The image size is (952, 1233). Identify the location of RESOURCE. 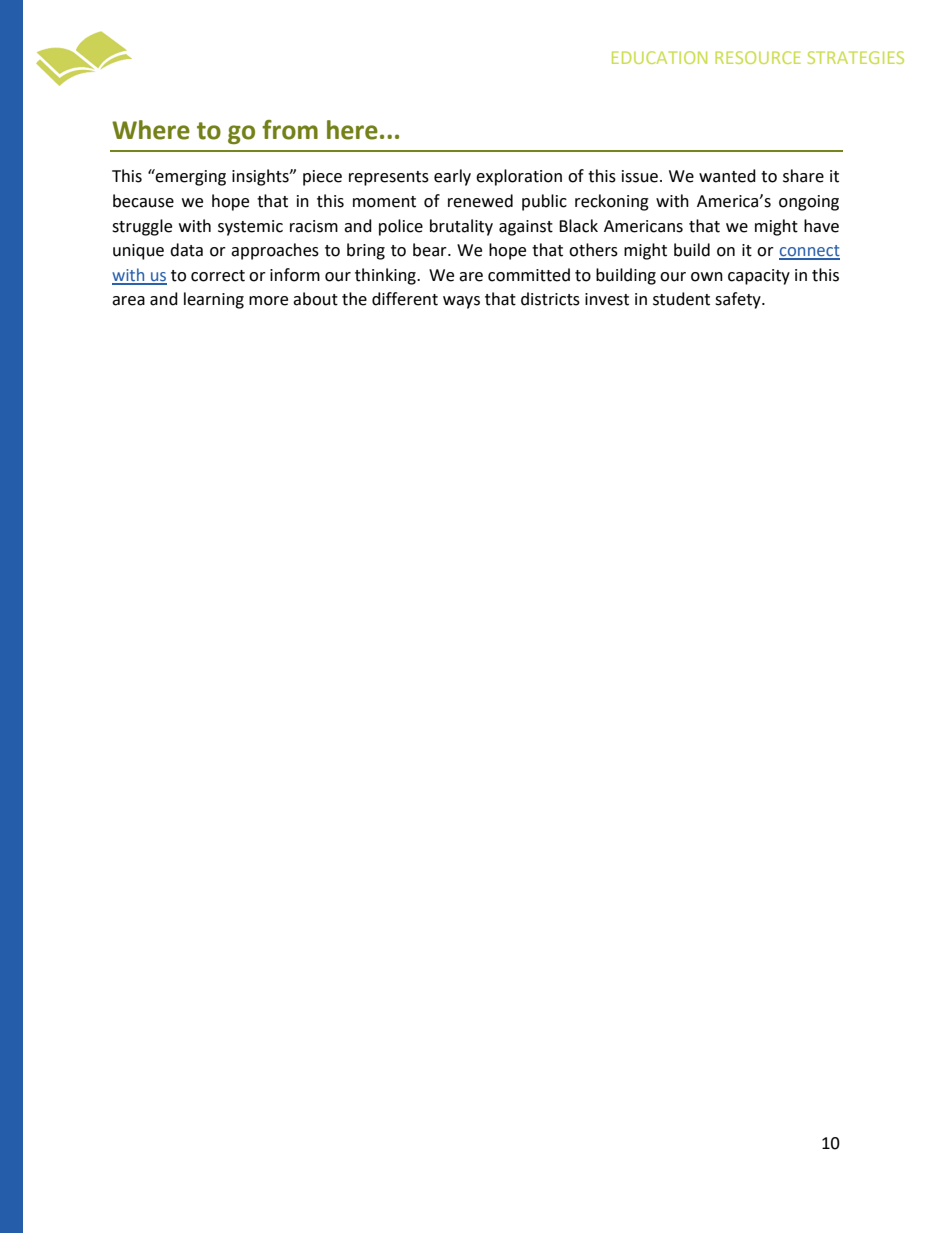
(758, 57).
